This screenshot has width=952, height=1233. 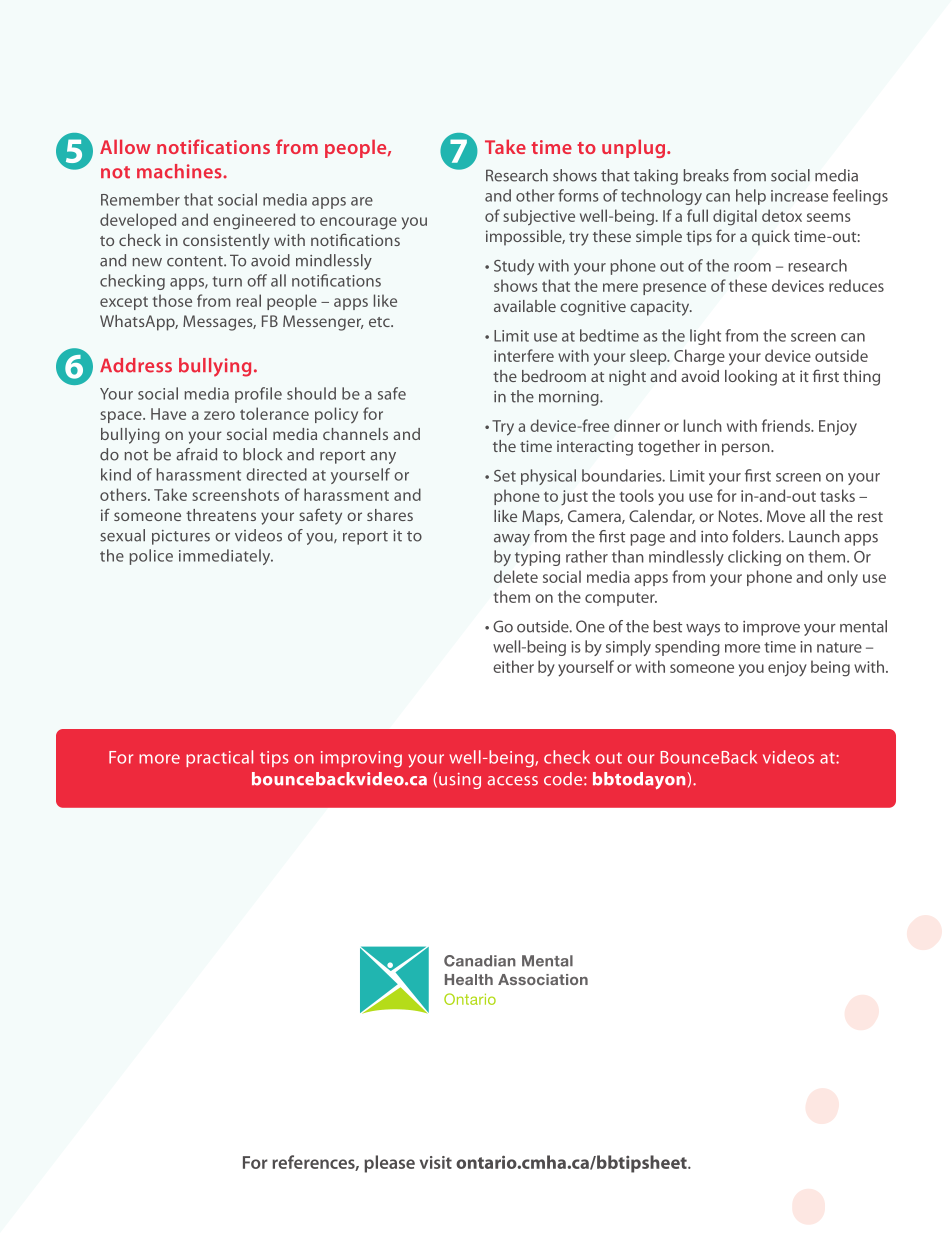 What do you see at coordinates (751, 378) in the screenshot?
I see `looking` at bounding box center [751, 378].
